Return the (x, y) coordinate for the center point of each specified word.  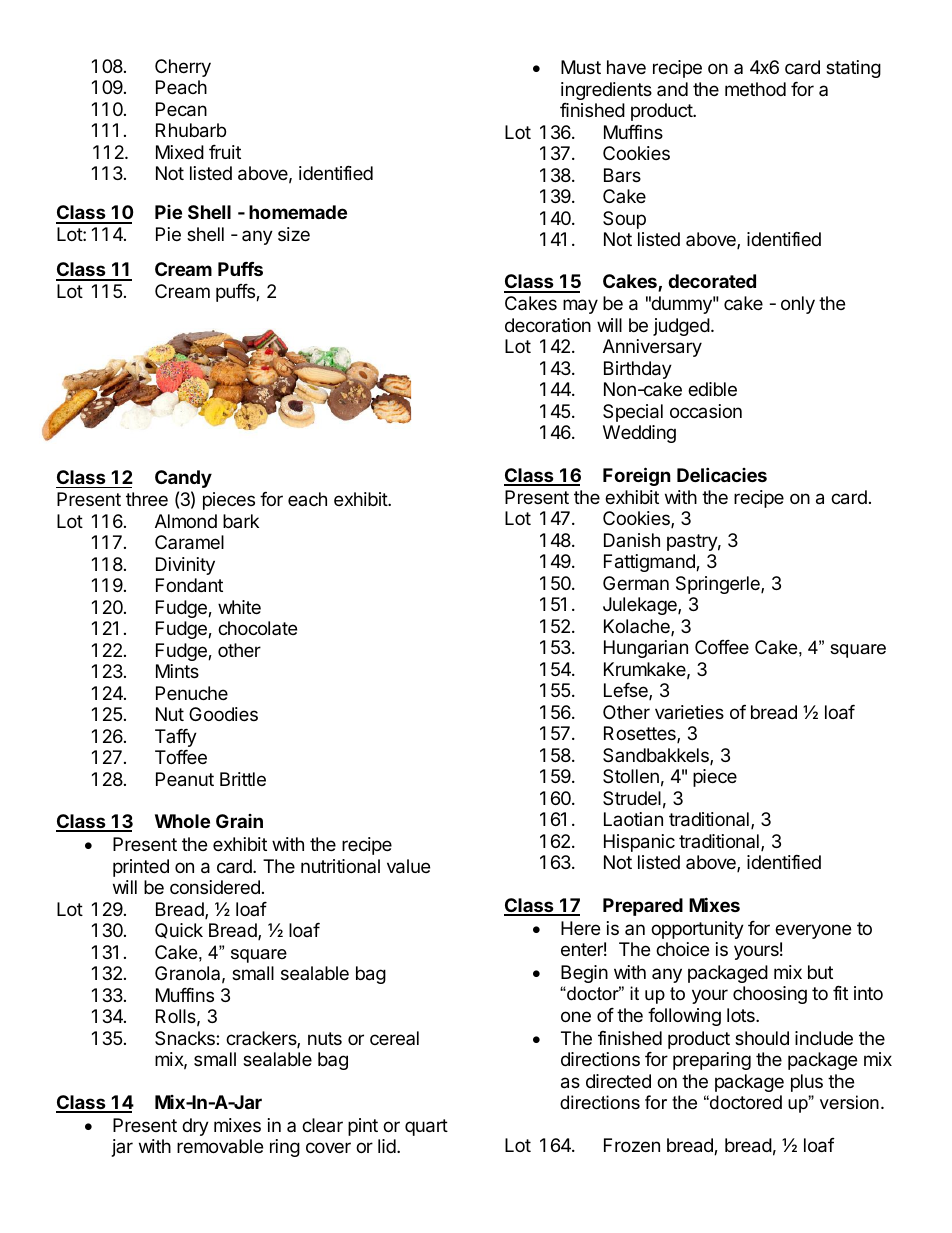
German (636, 583)
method (755, 89)
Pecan (181, 109)
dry (195, 1127)
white (239, 607)
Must (581, 67)
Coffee (722, 647)
